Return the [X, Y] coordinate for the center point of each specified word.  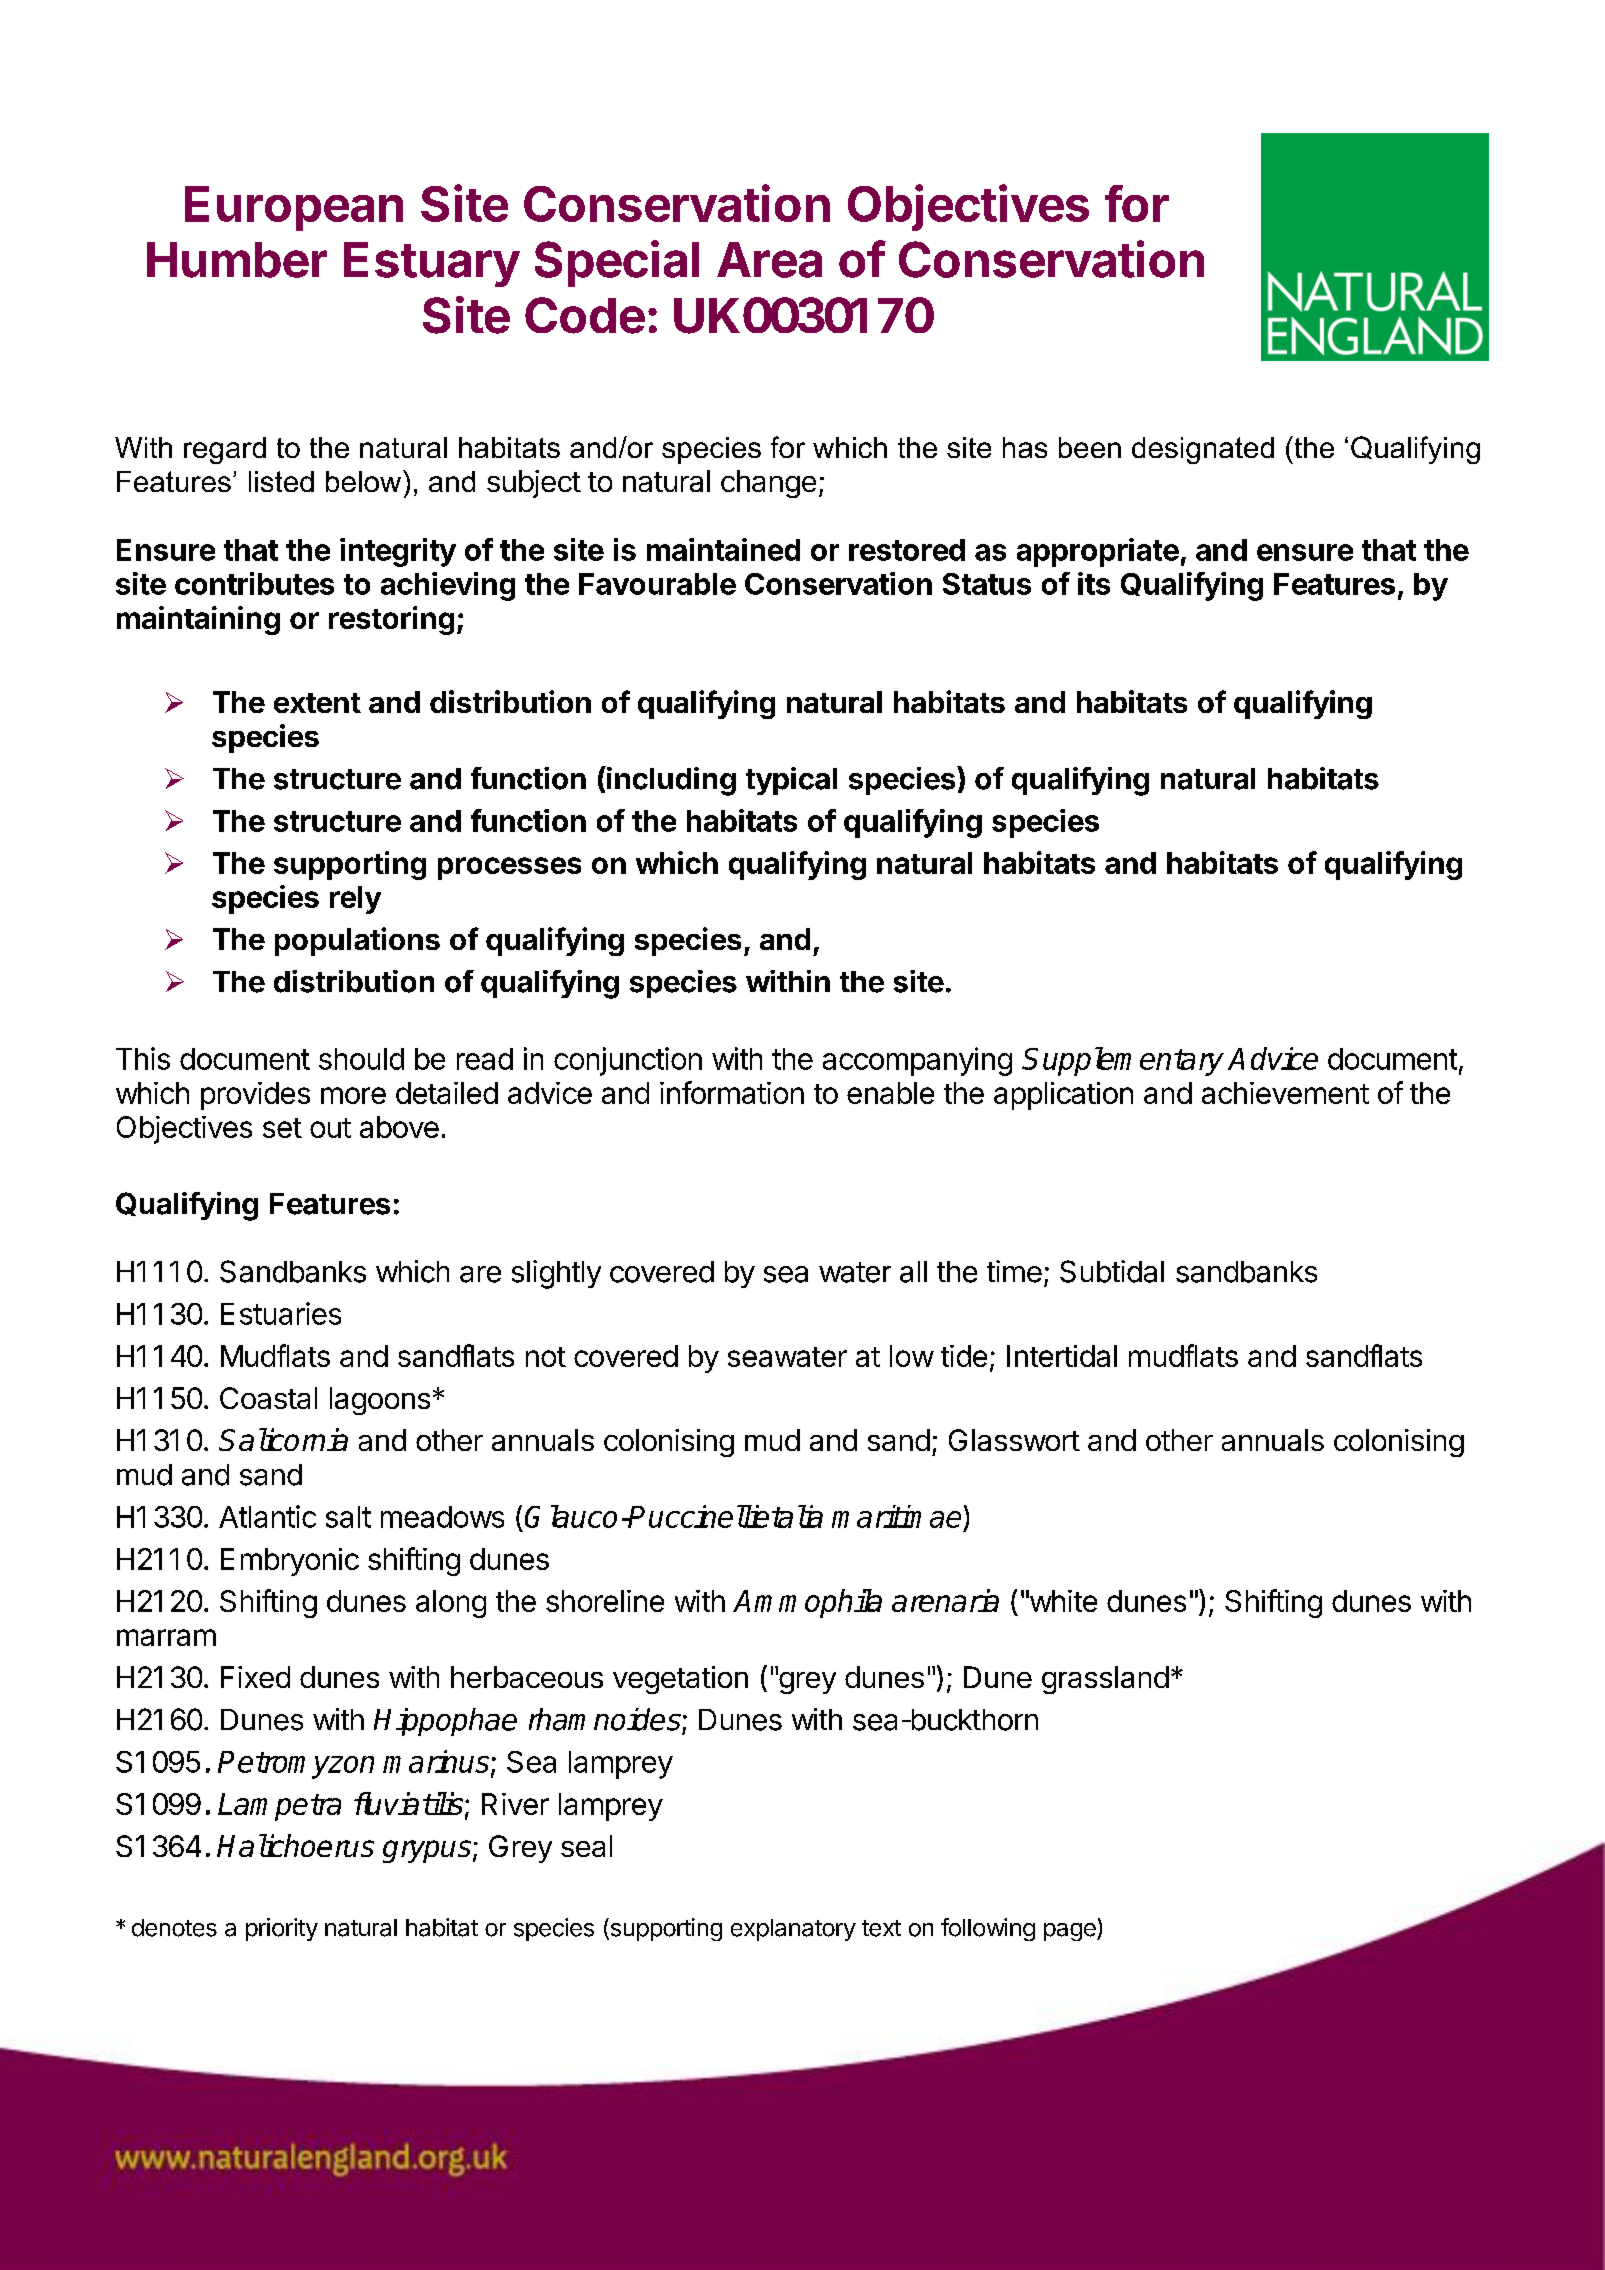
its [1094, 583]
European [294, 208]
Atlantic [267, 1516]
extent [317, 703]
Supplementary [1123, 1061]
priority [282, 1929]
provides [255, 1096]
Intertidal [1062, 1356]
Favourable [657, 584]
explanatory [793, 1930]
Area [769, 260]
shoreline [605, 1601]
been [1090, 447]
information [732, 1092]
